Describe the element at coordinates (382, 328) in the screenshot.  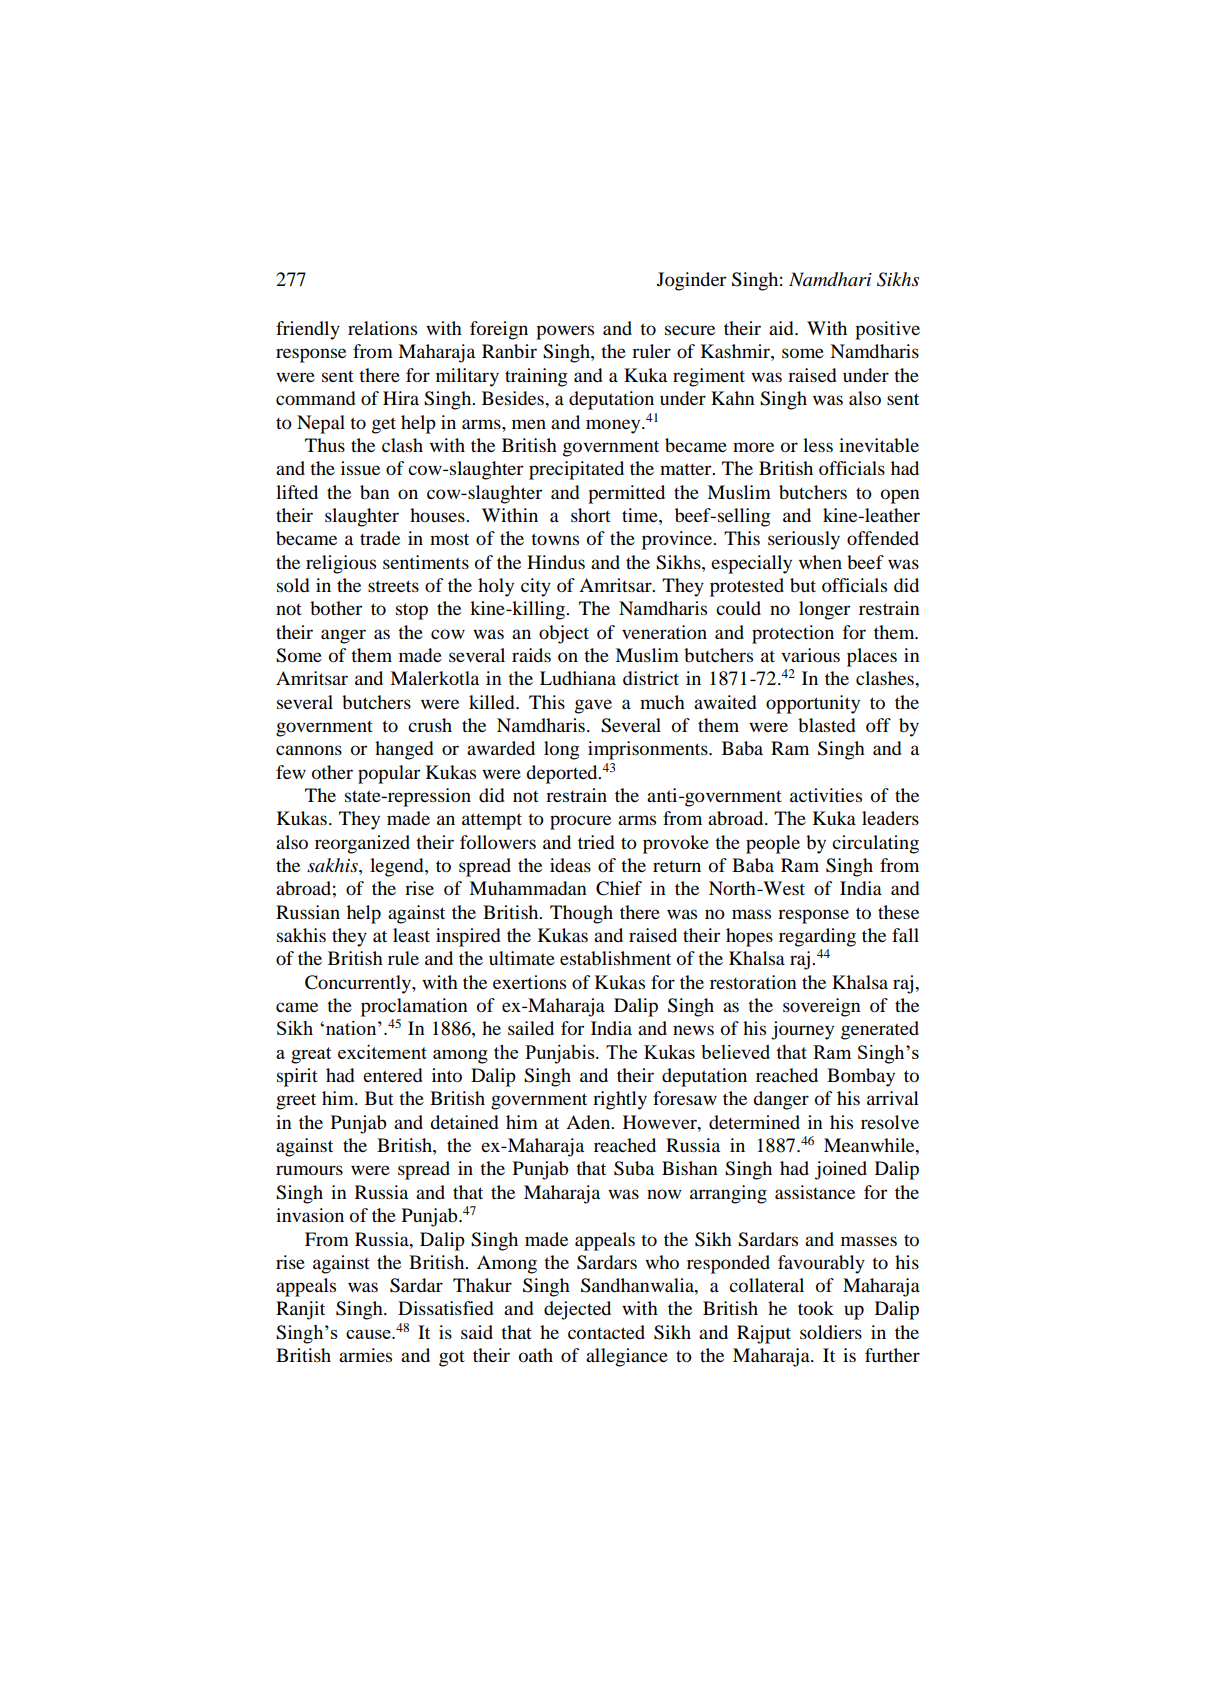
I see `relations` at that location.
